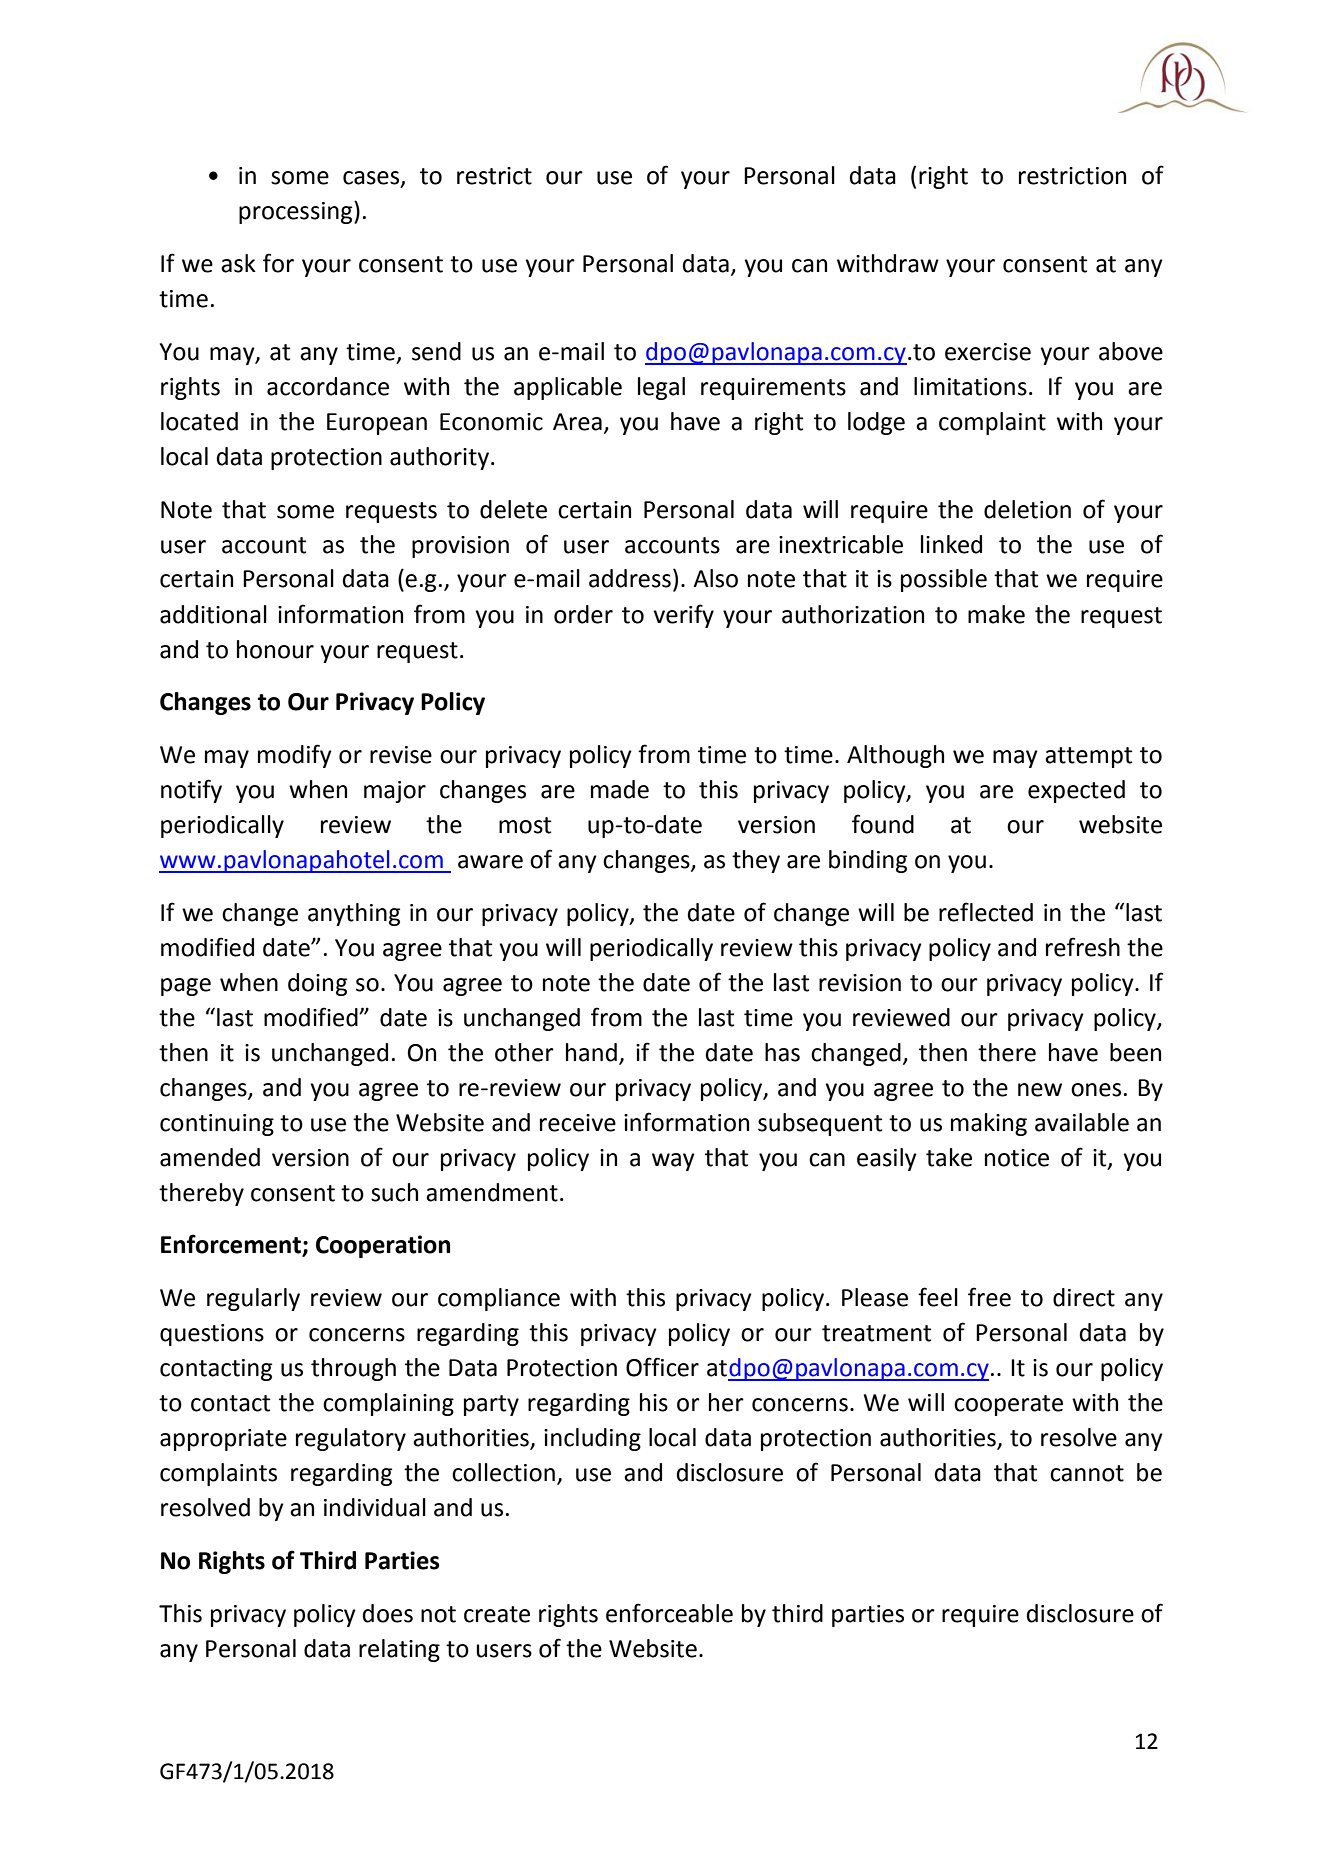 The width and height of the screenshot is (1318, 1864). Describe the element at coordinates (388, 1613) in the screenshot. I see `does` at that location.
